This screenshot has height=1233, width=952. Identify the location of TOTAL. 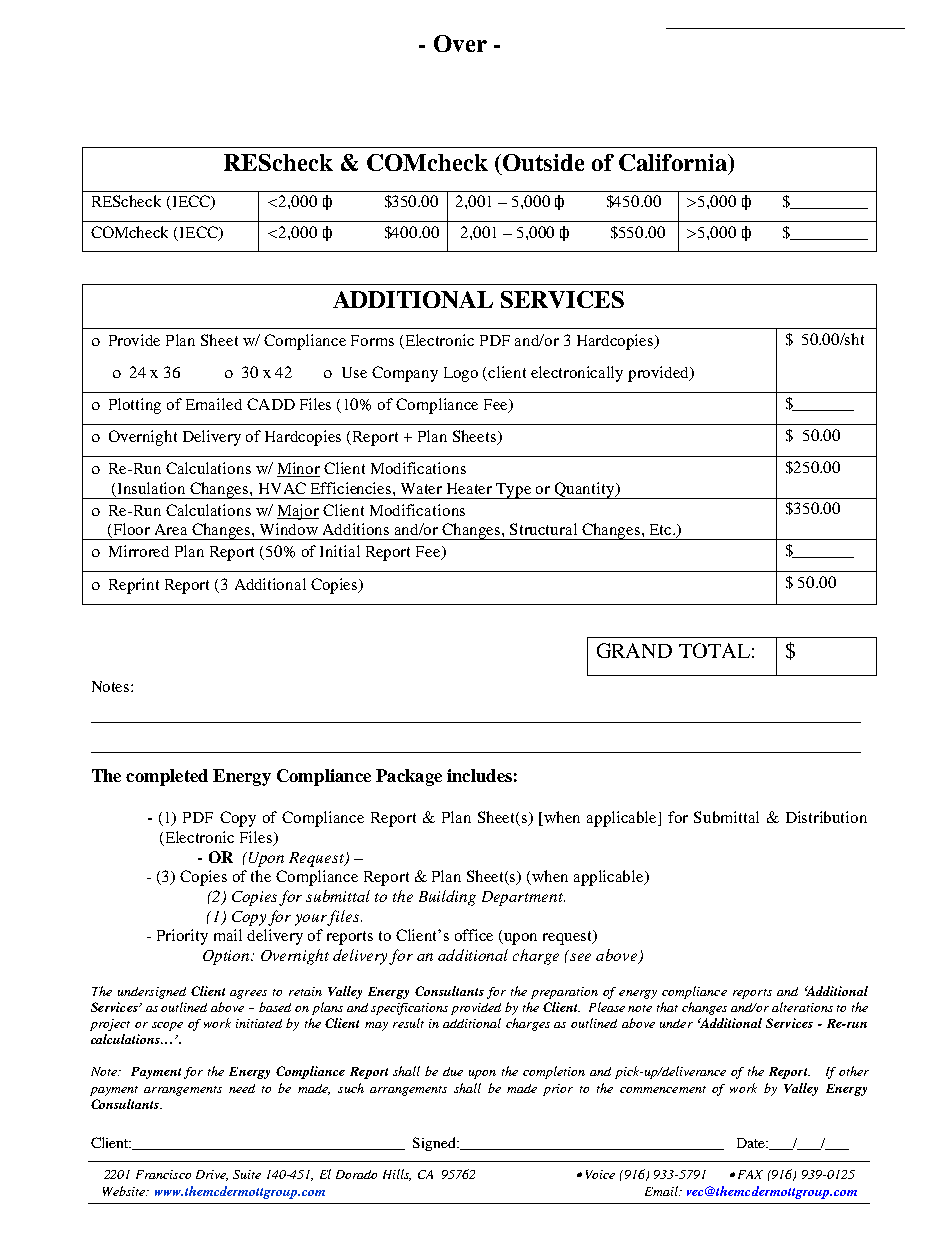
(714, 650).
